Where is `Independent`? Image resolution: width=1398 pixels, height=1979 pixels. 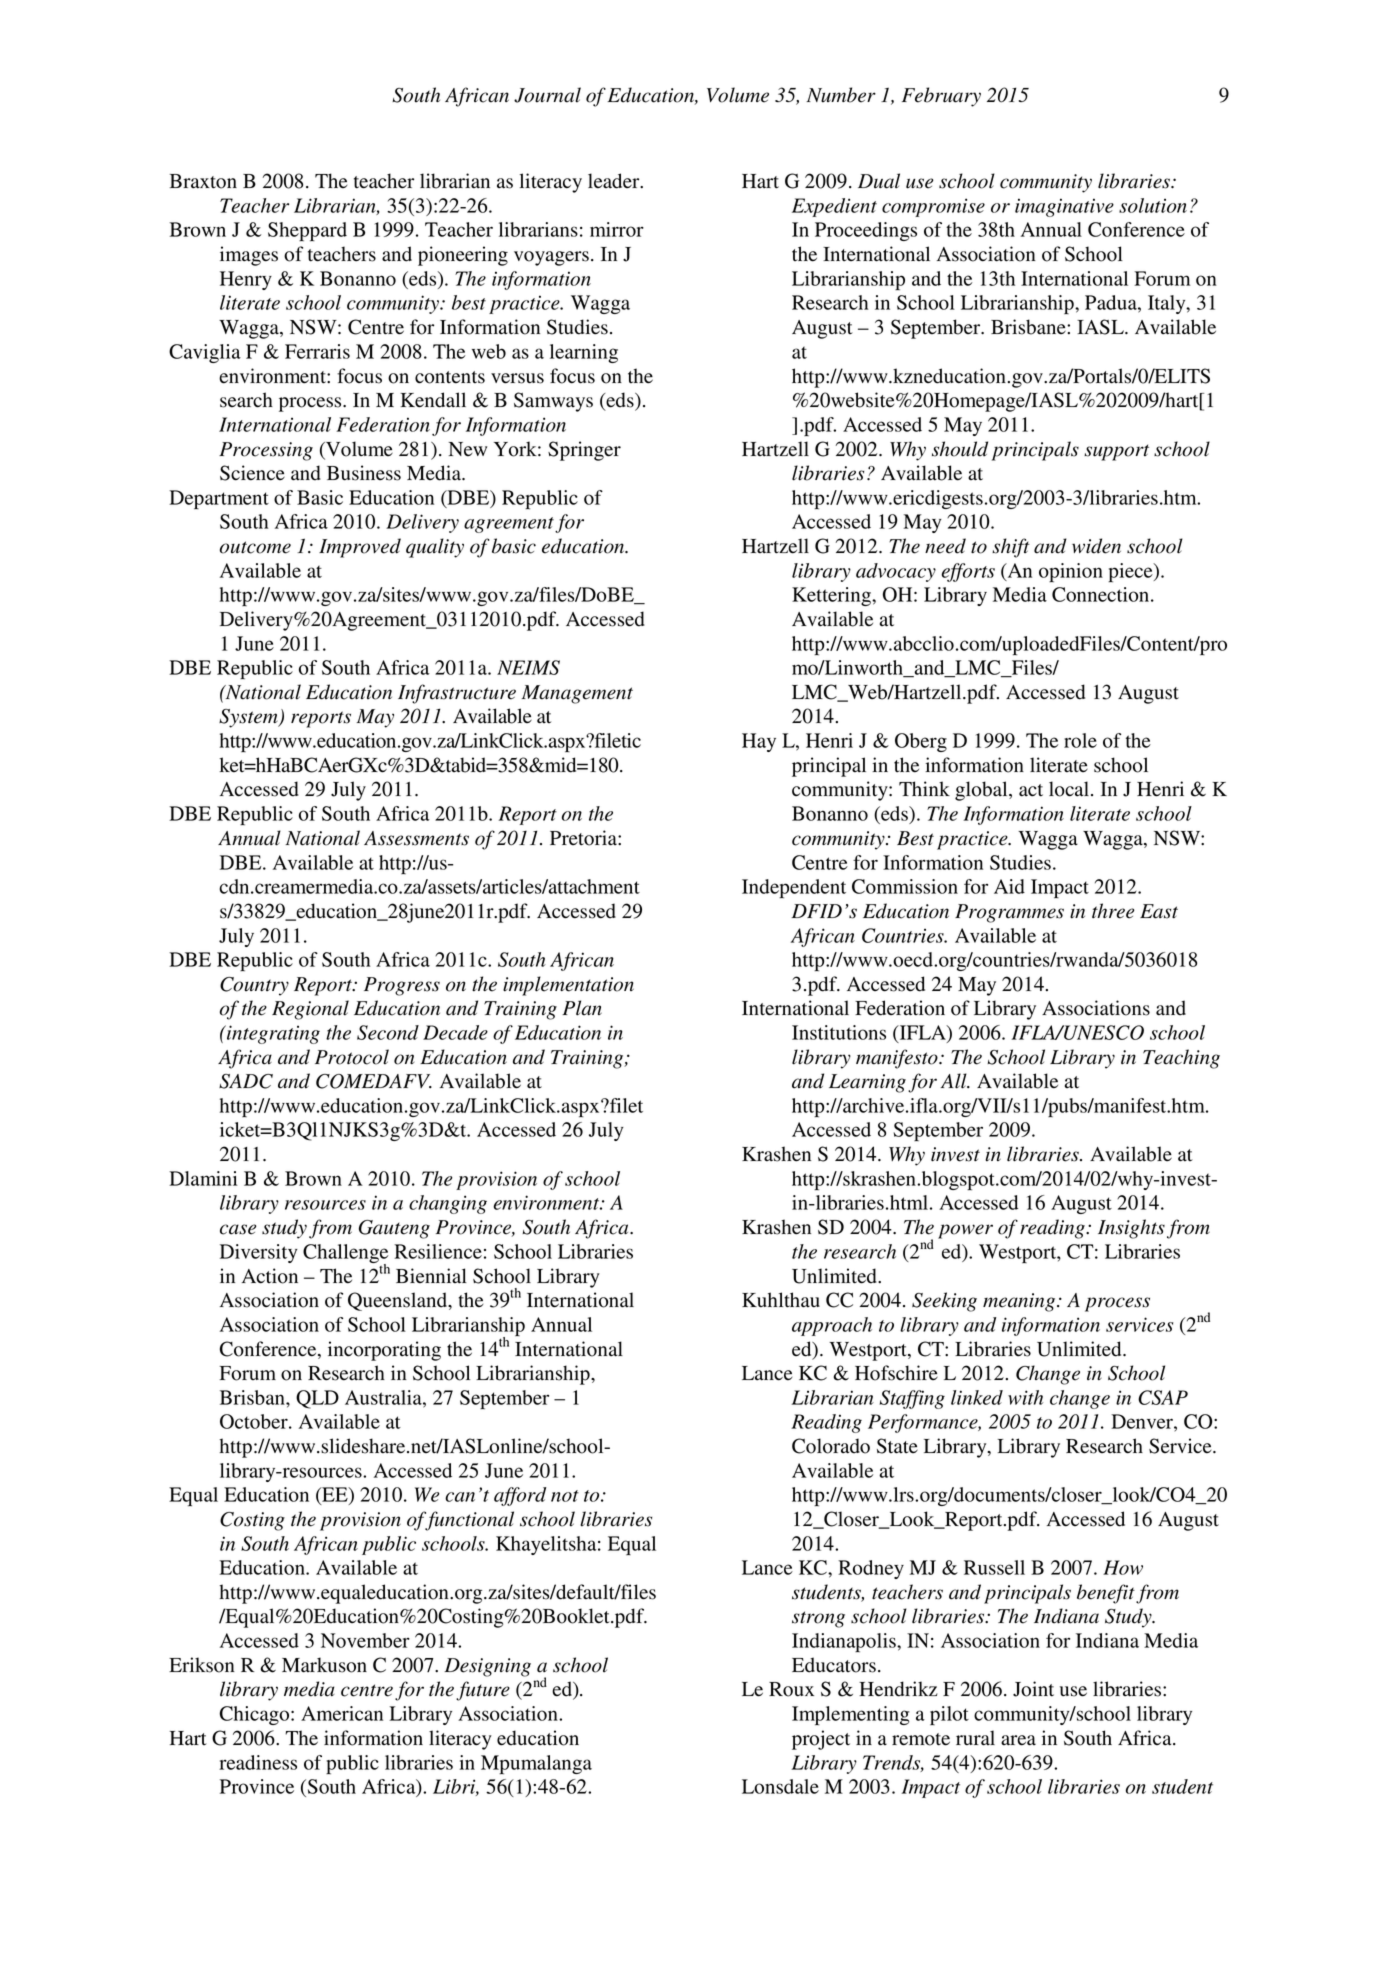 Independent is located at coordinates (794, 889).
